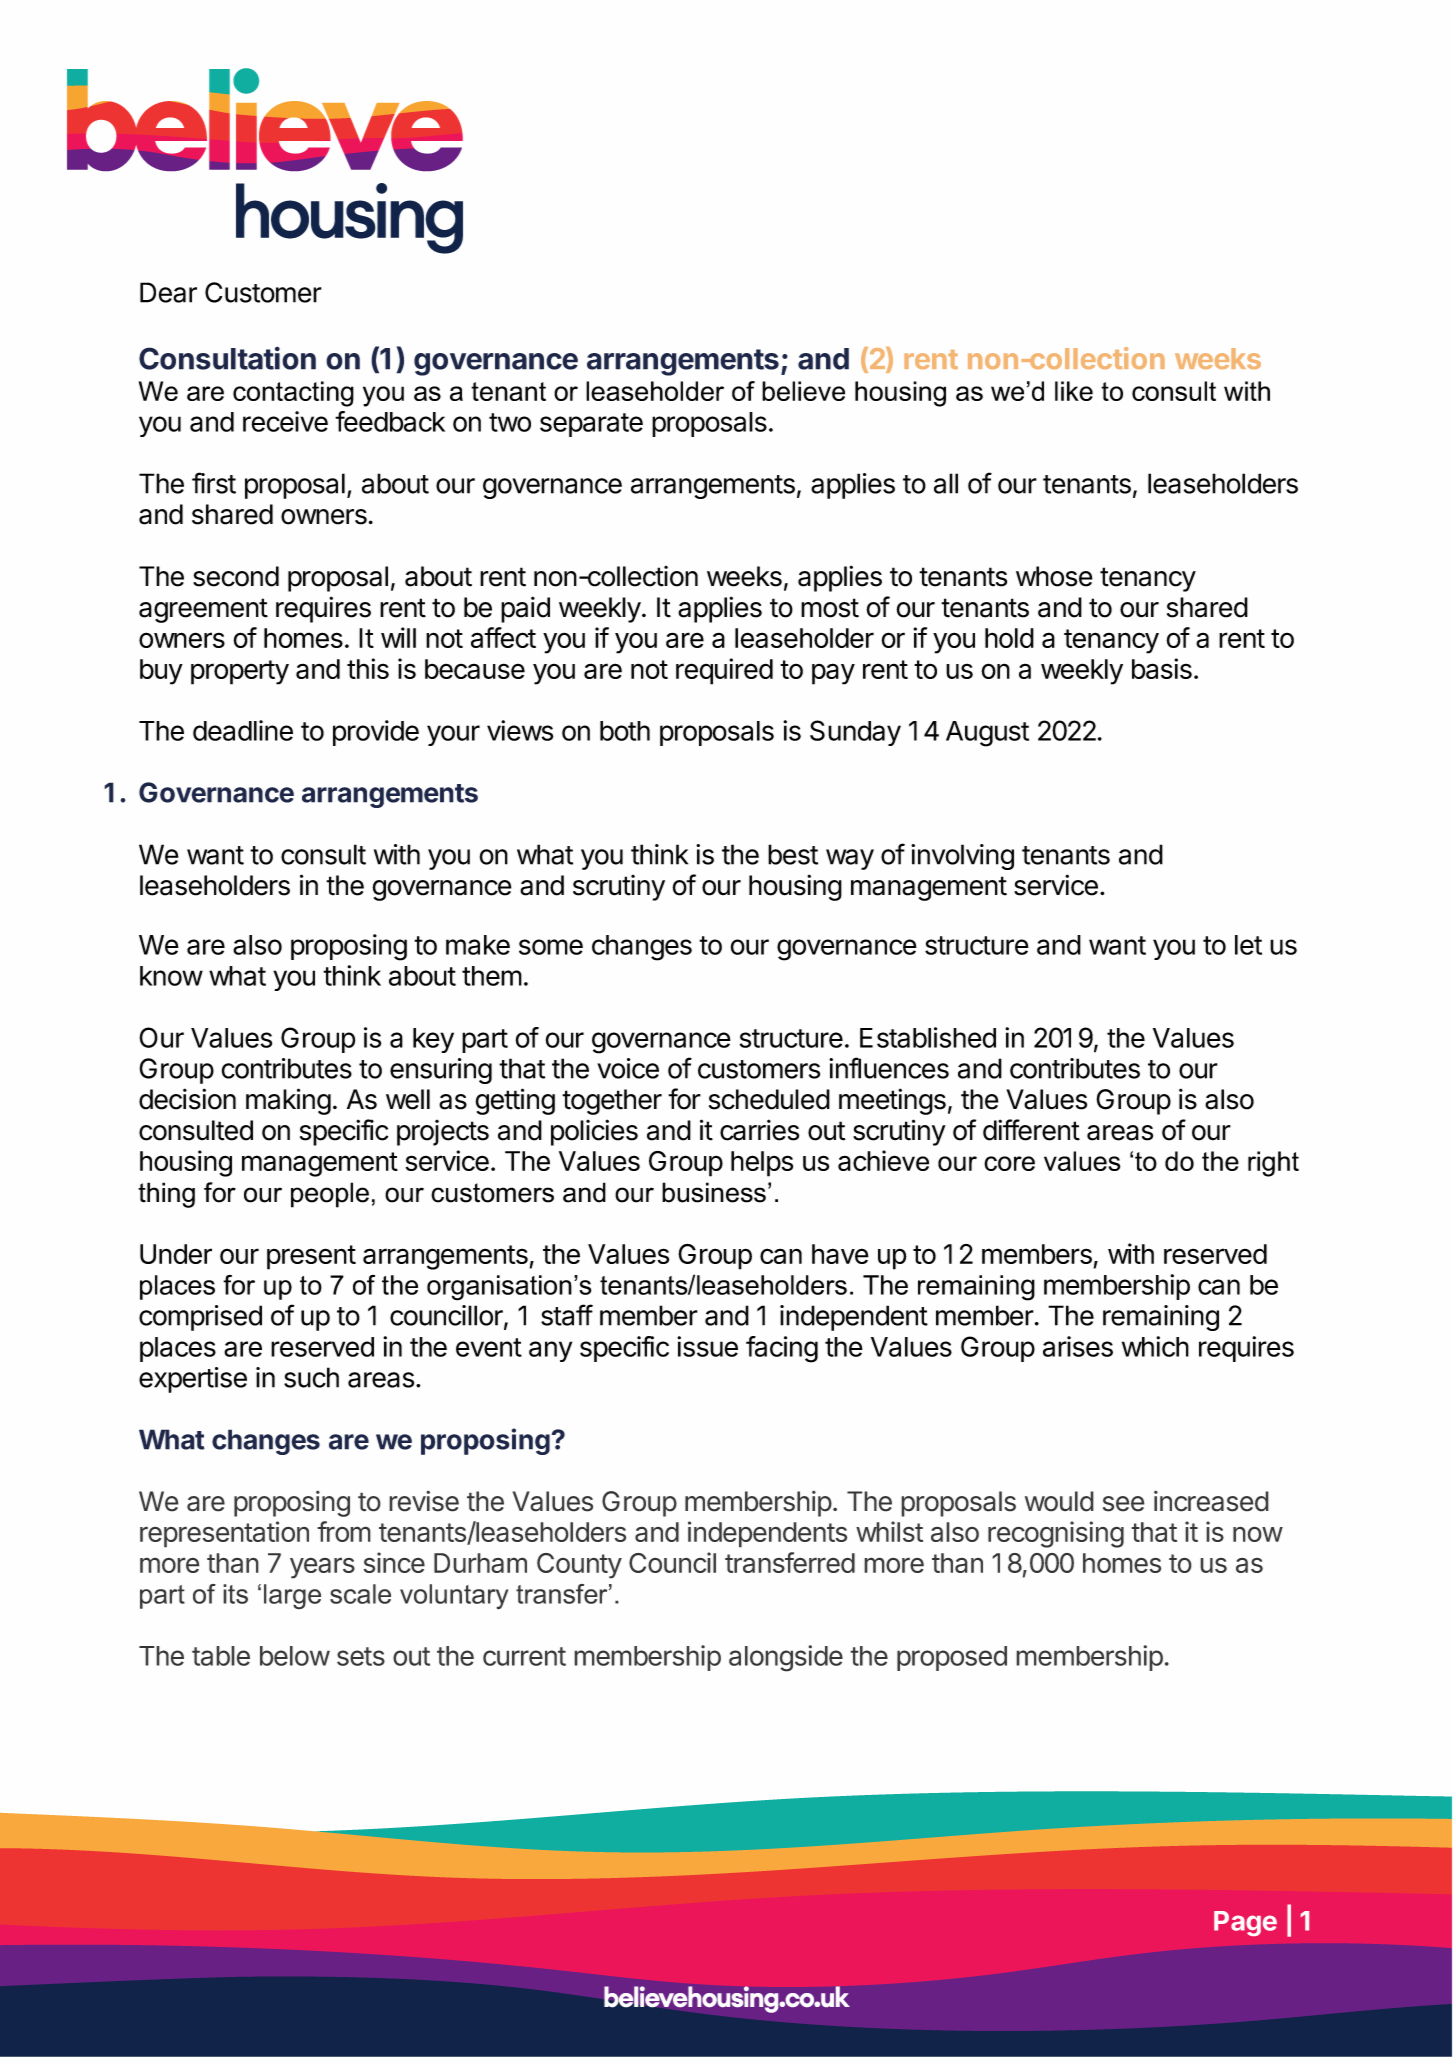  What do you see at coordinates (1155, 1346) in the screenshot?
I see `which` at bounding box center [1155, 1346].
